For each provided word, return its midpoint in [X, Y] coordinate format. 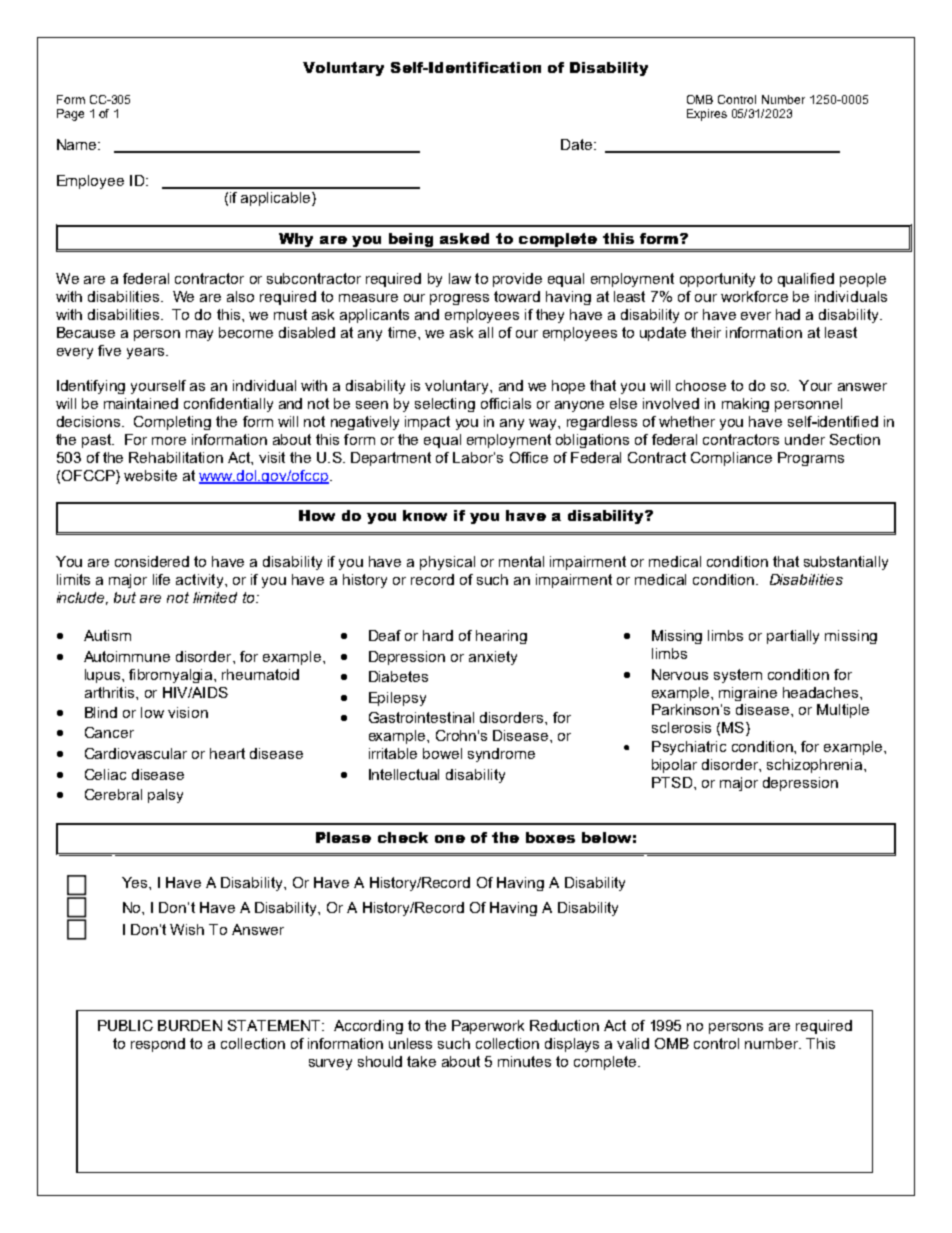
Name [78, 144]
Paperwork [488, 1027]
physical [447, 563]
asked [464, 238]
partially [793, 637]
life [161, 579]
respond [158, 1045]
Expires [707, 115]
